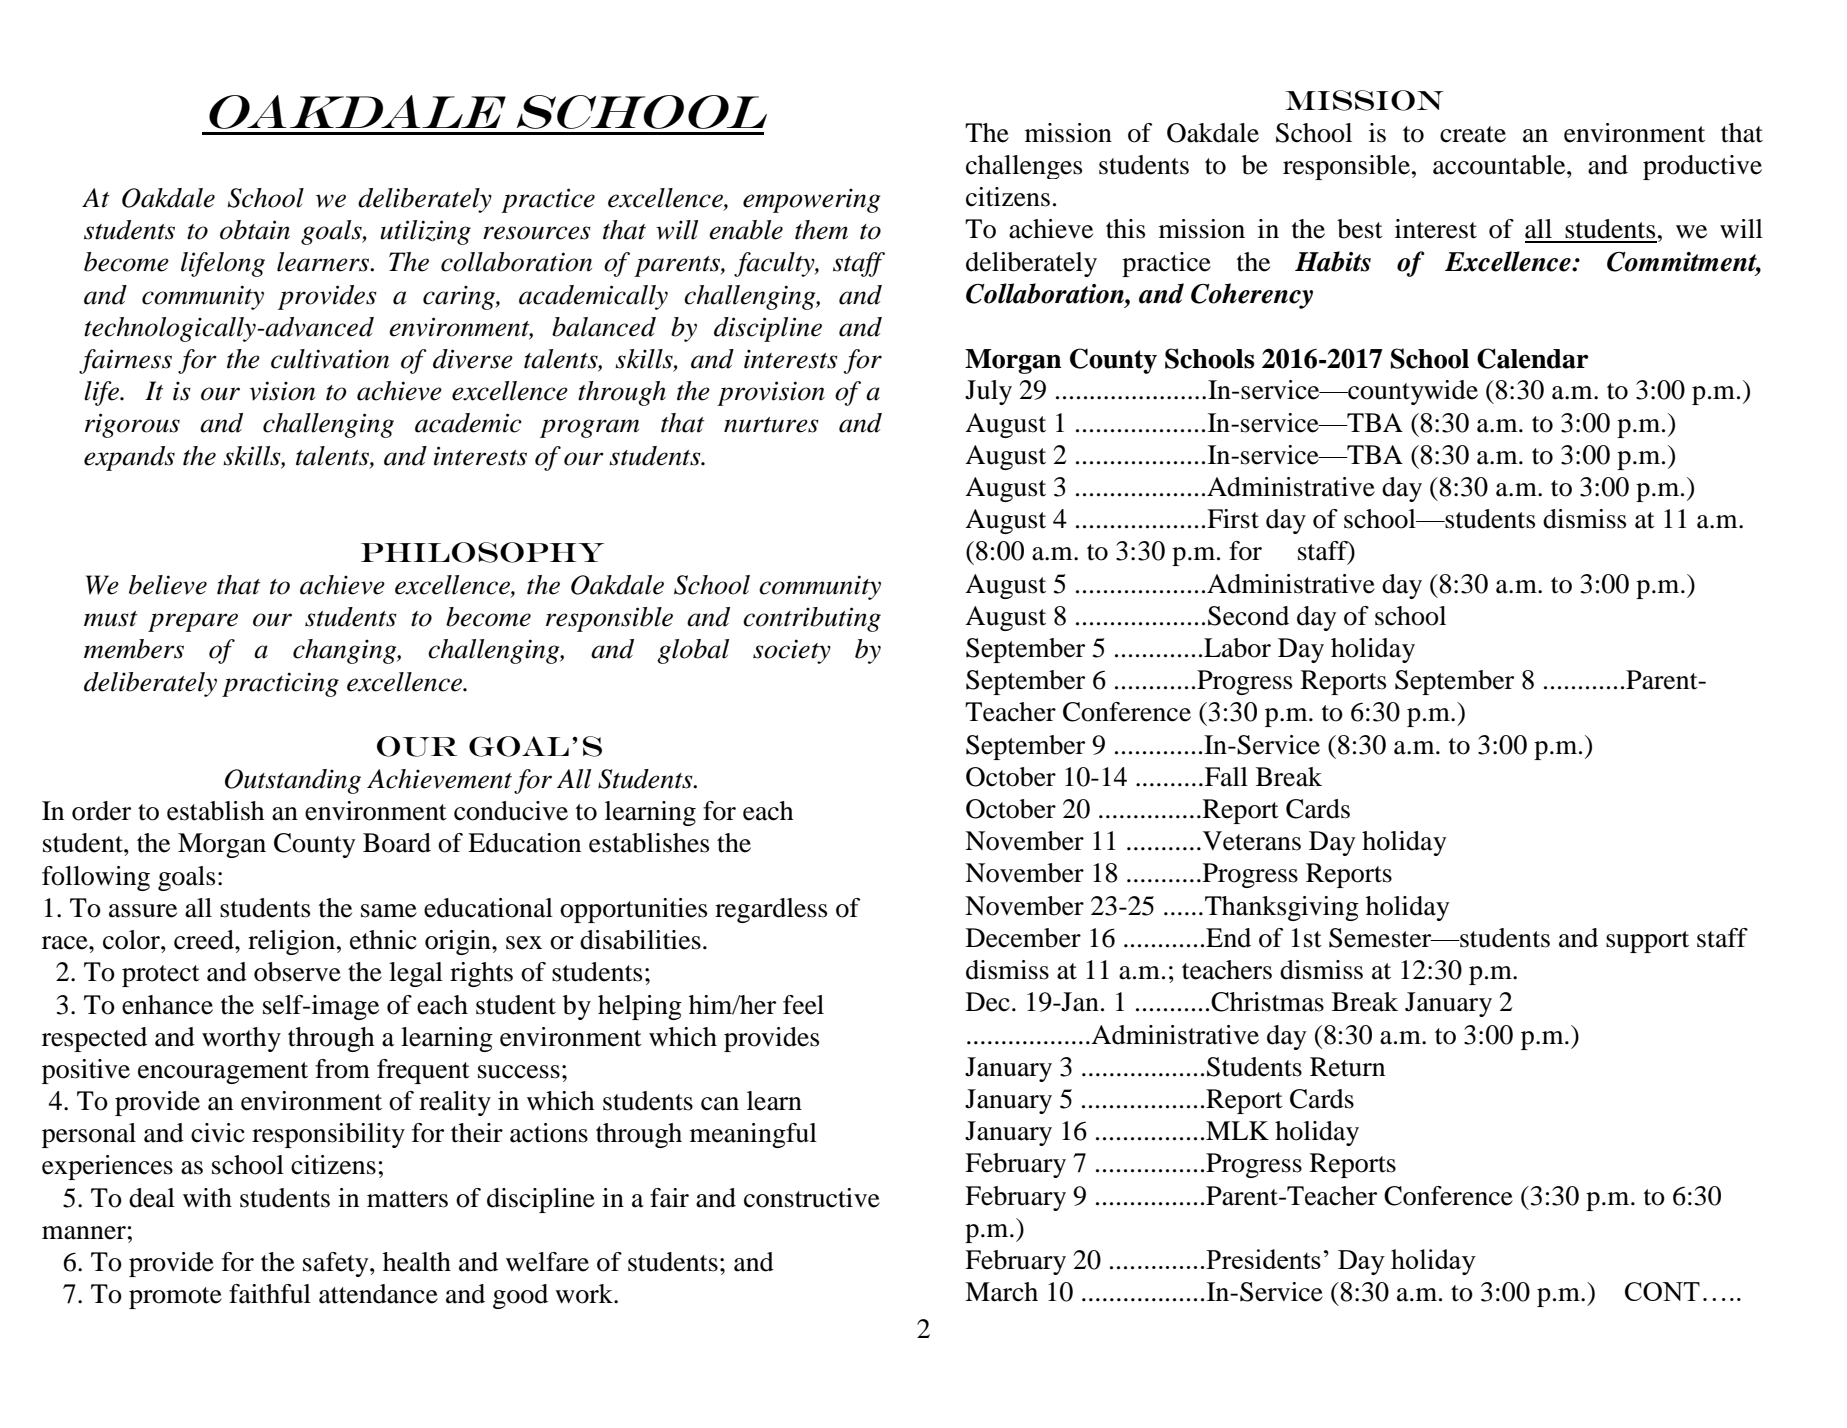 The width and height of the page is (1847, 1428). Describe the element at coordinates (255, 230) in the page. I see `obtain` at that location.
